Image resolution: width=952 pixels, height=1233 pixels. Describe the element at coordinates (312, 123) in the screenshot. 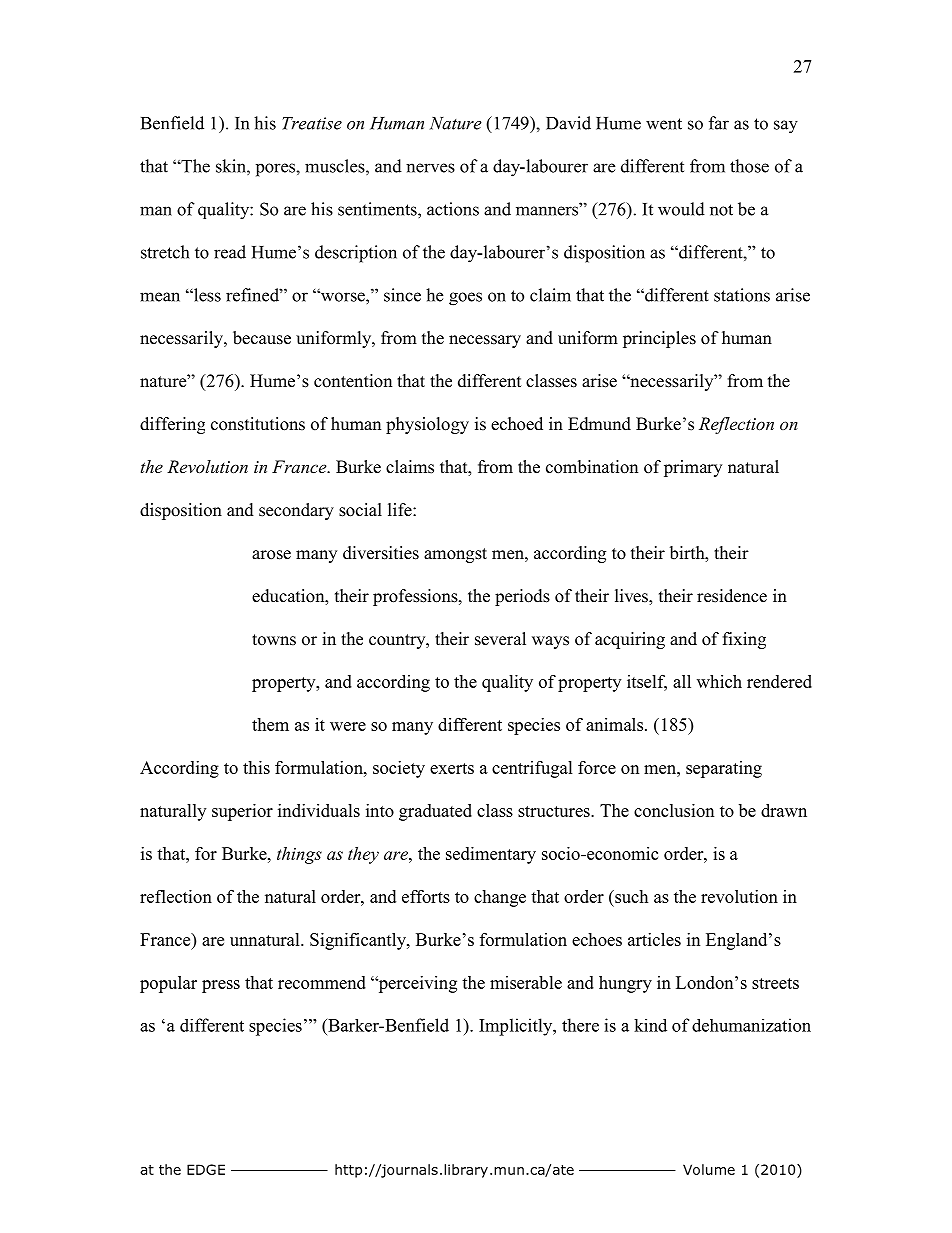

I see `Treatise` at that location.
